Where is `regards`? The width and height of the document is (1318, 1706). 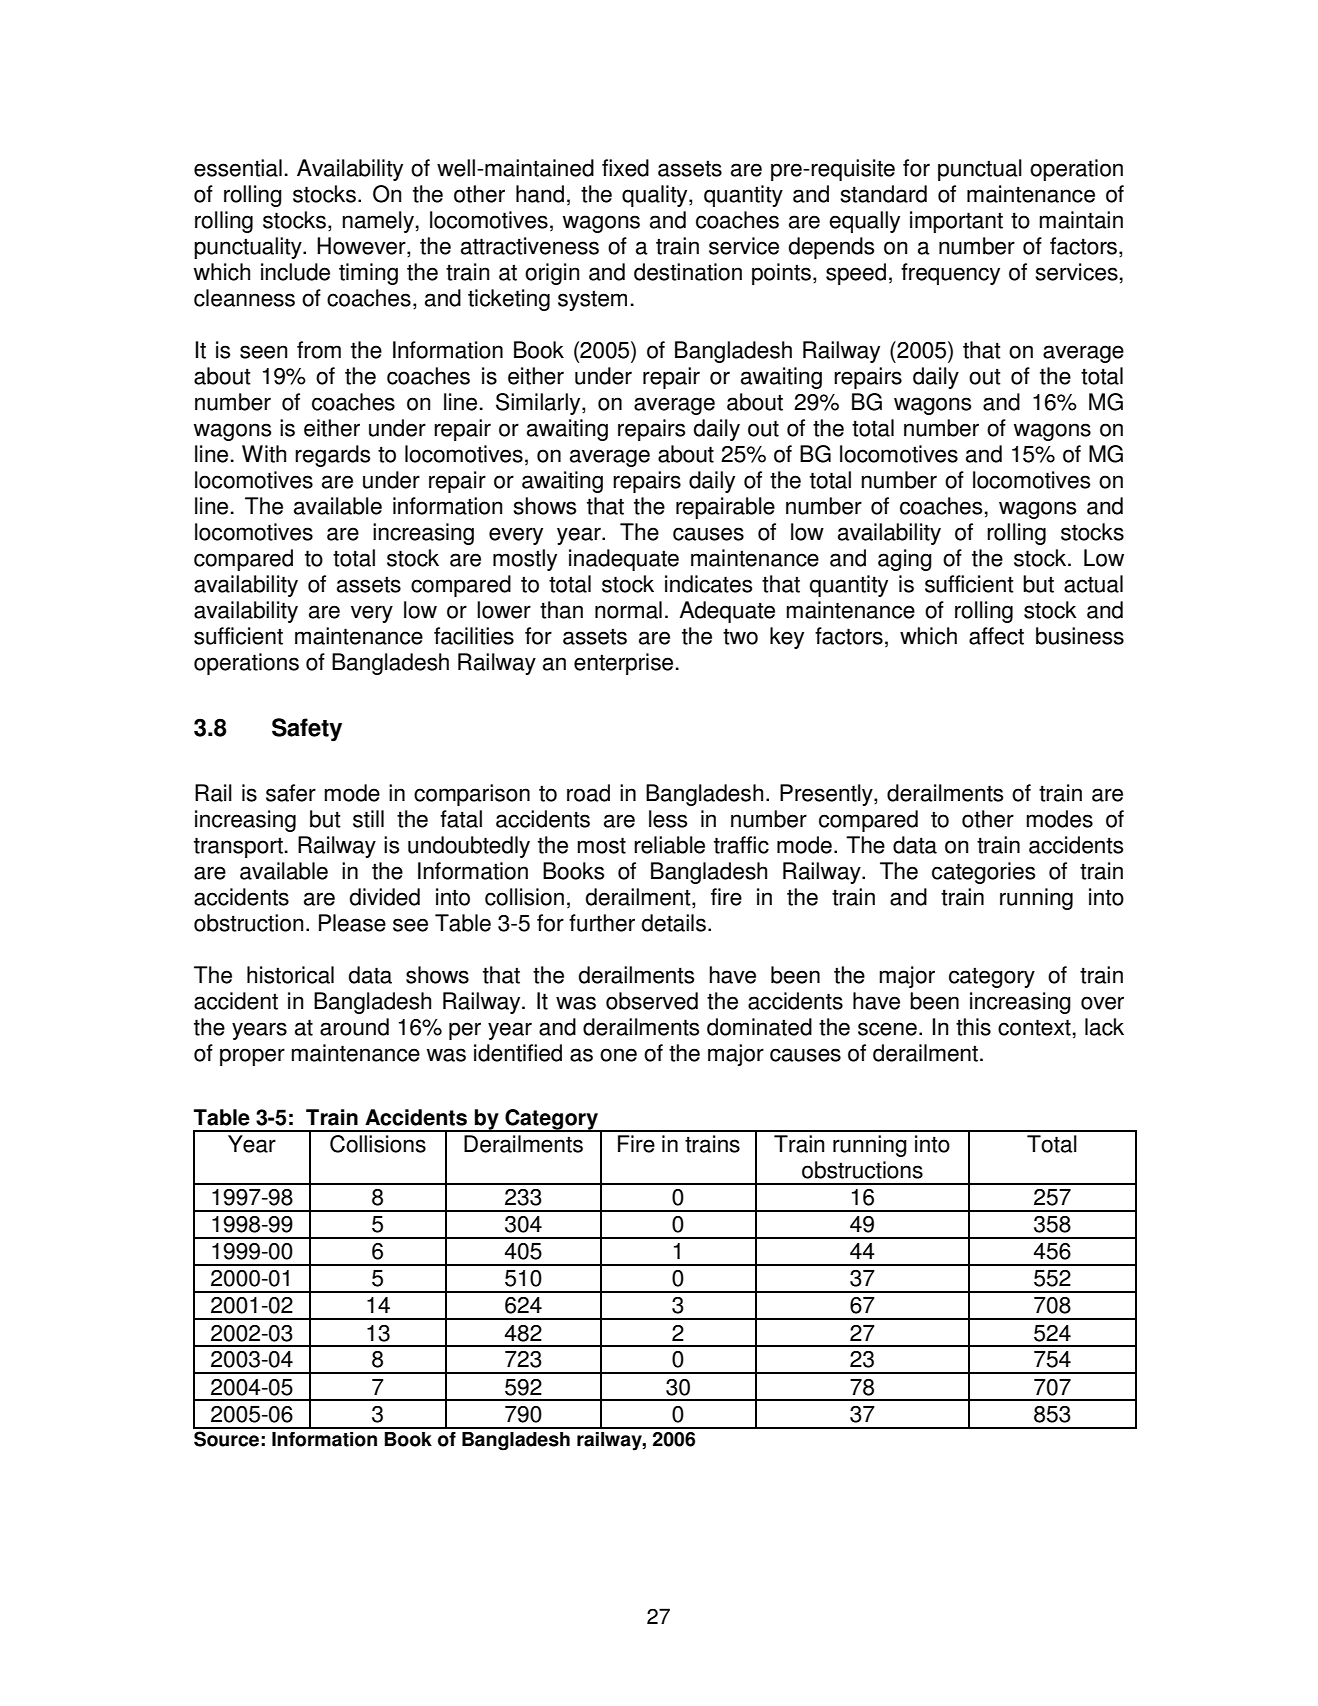
regards is located at coordinates (332, 456).
